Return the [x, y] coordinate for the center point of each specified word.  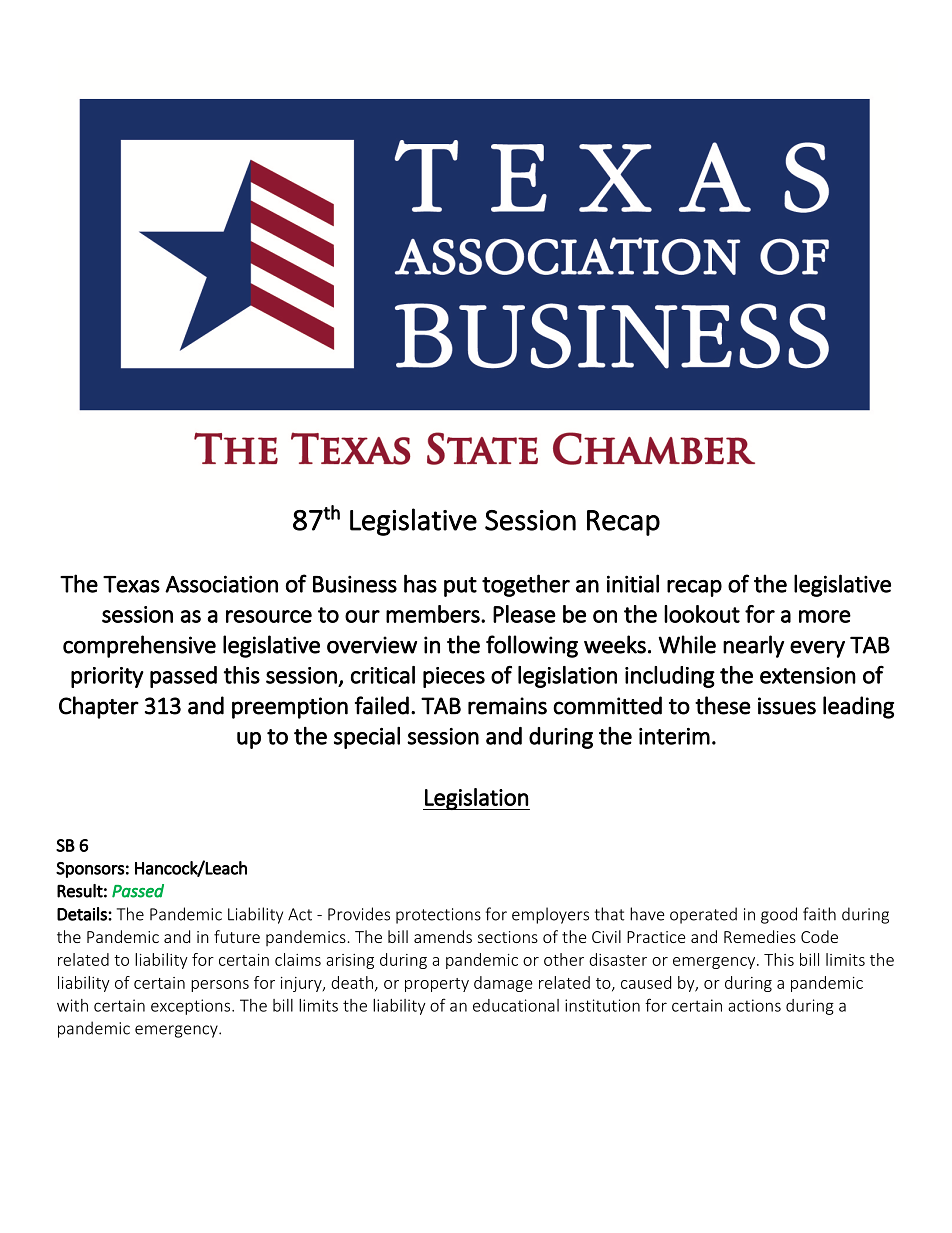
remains [507, 706]
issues [787, 706]
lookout [702, 614]
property [437, 985]
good [779, 915]
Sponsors [90, 870]
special [367, 738]
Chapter [99, 707]
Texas [131, 584]
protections [438, 916]
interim [674, 736]
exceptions [192, 1007]
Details [83, 914]
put [460, 587]
